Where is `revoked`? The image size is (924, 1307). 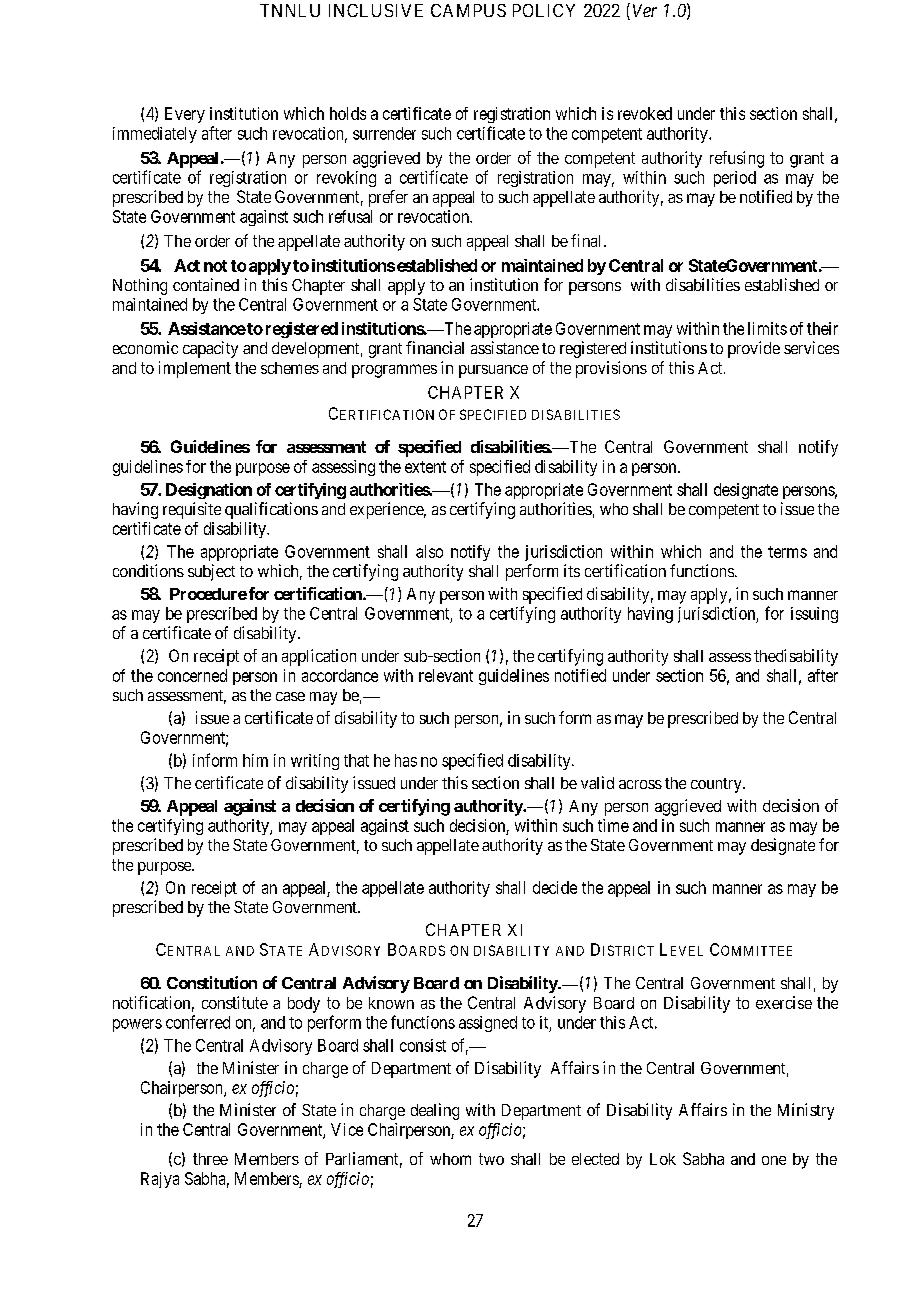 revoked is located at coordinates (645, 113).
